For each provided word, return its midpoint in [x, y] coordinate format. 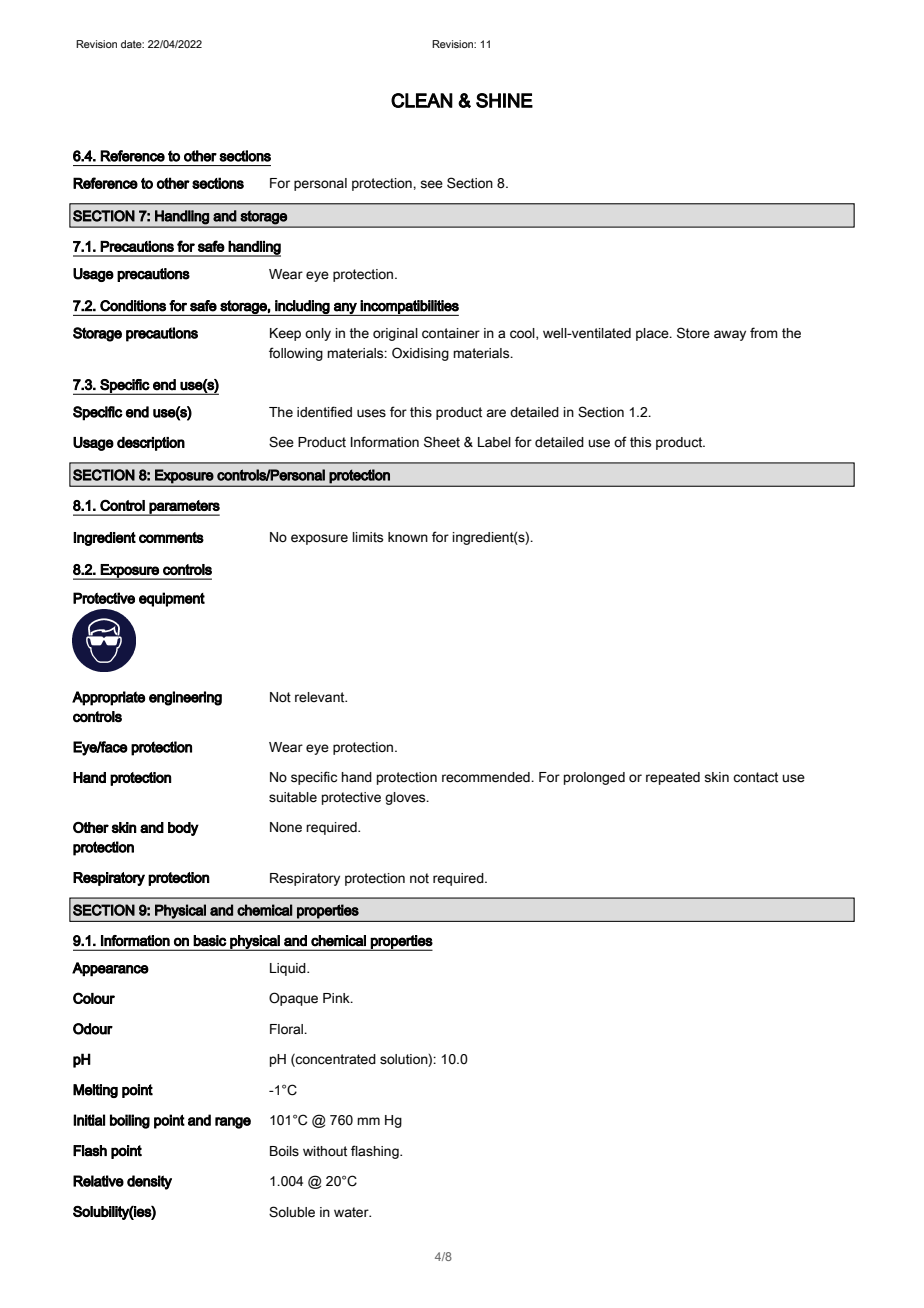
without [325, 1151]
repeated [673, 778]
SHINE [504, 100]
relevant [321, 697]
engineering [185, 698]
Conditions [133, 306]
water [352, 1212]
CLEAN [422, 100]
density [149, 1182]
